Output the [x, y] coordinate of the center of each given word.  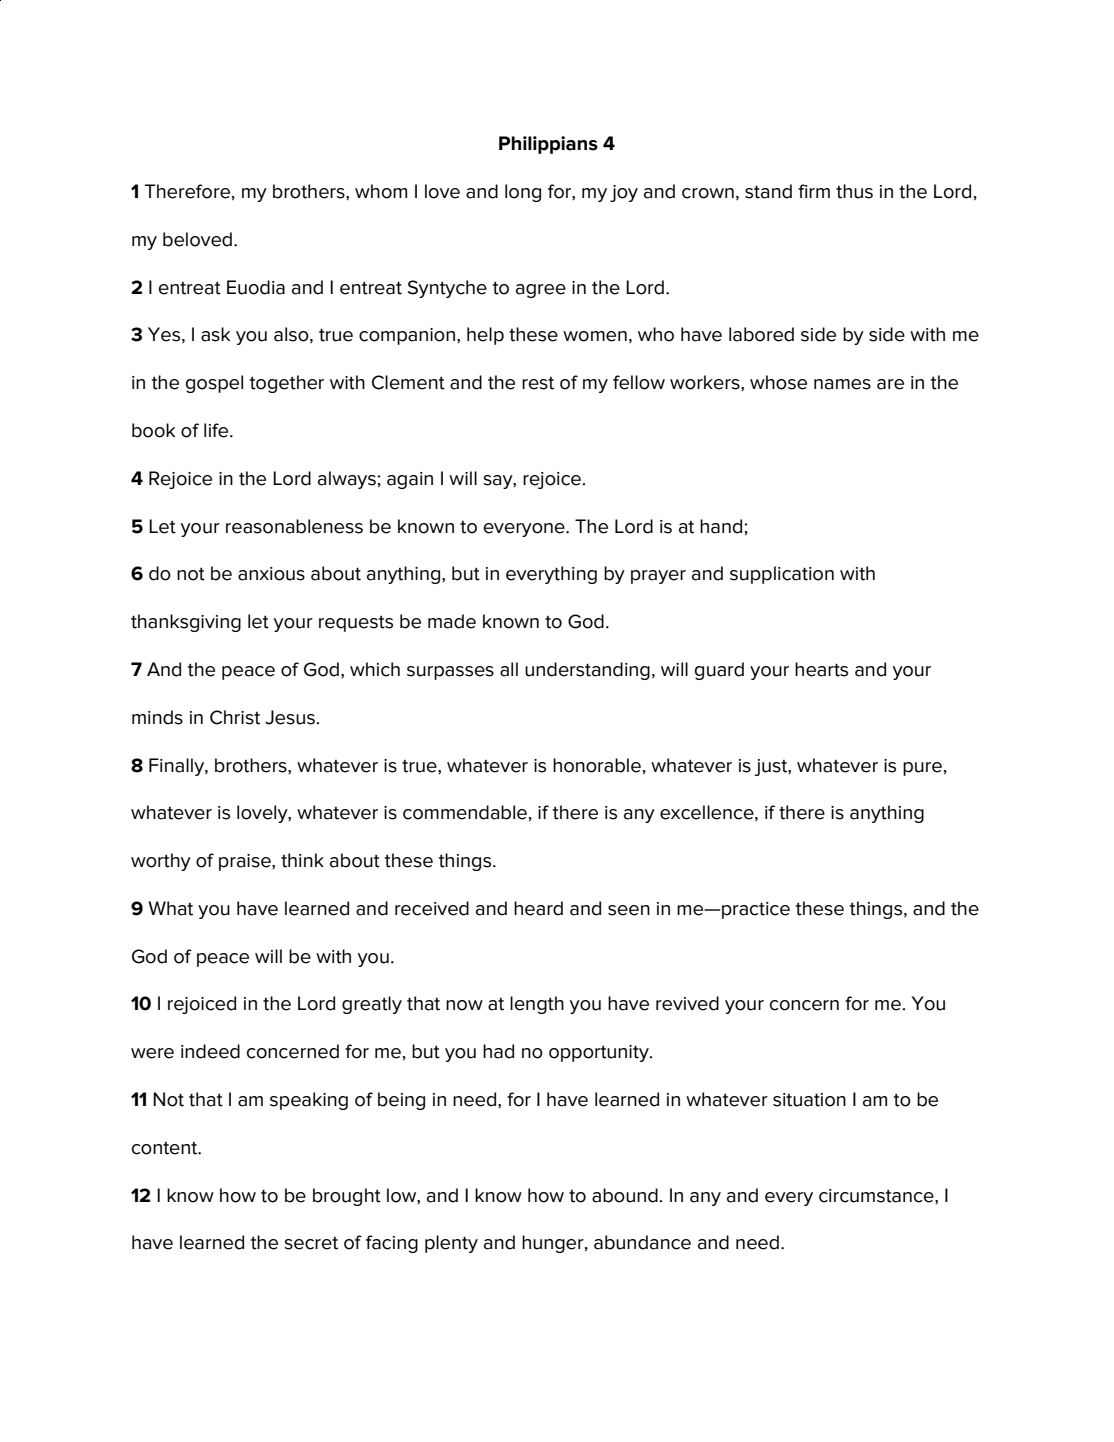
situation [809, 1100]
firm [814, 191]
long [523, 193]
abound [625, 1195]
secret [311, 1243]
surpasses [450, 673]
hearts [821, 669]
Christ [235, 717]
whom [381, 191]
